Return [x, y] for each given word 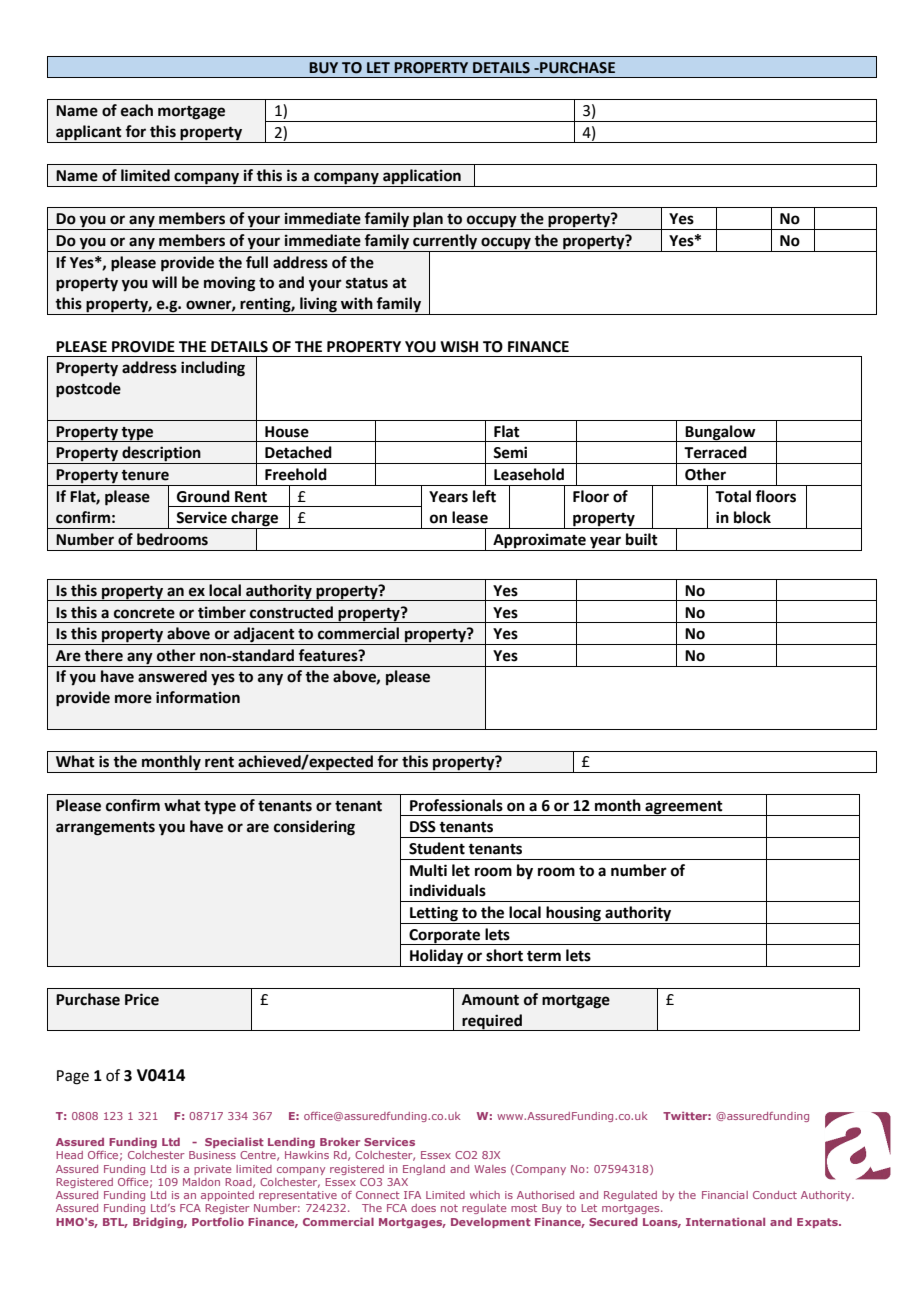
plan [428, 221]
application [422, 177]
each [137, 110]
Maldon [201, 1182]
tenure [145, 475]
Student [437, 848]
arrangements [105, 829]
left [484, 496]
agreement [684, 808]
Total [733, 496]
